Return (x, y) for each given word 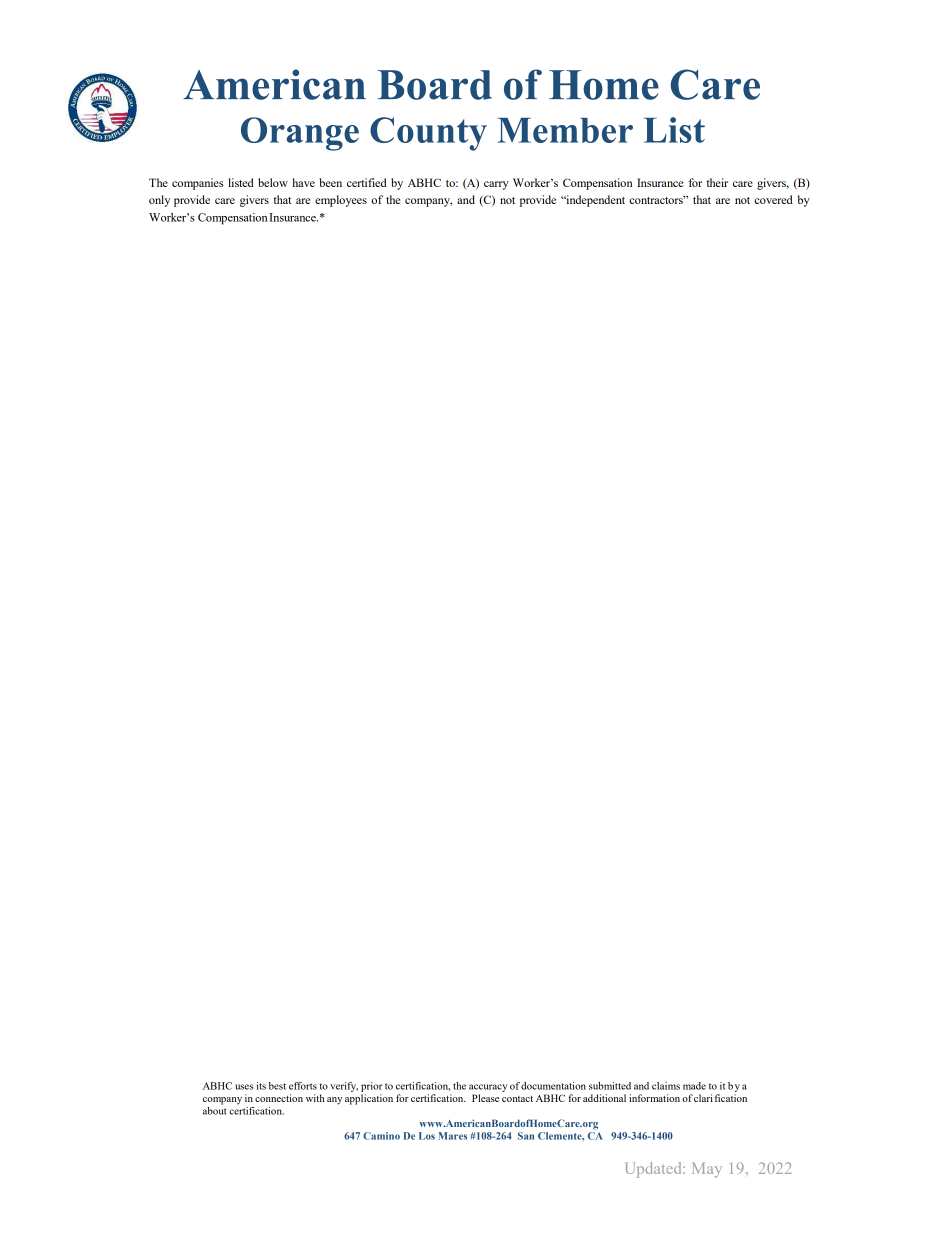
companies (197, 184)
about (215, 1109)
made (694, 1086)
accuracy (488, 1088)
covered (773, 199)
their (717, 182)
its (261, 1086)
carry (496, 185)
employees (341, 201)
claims (666, 1086)
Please (485, 1098)
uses (244, 1087)
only (159, 201)
